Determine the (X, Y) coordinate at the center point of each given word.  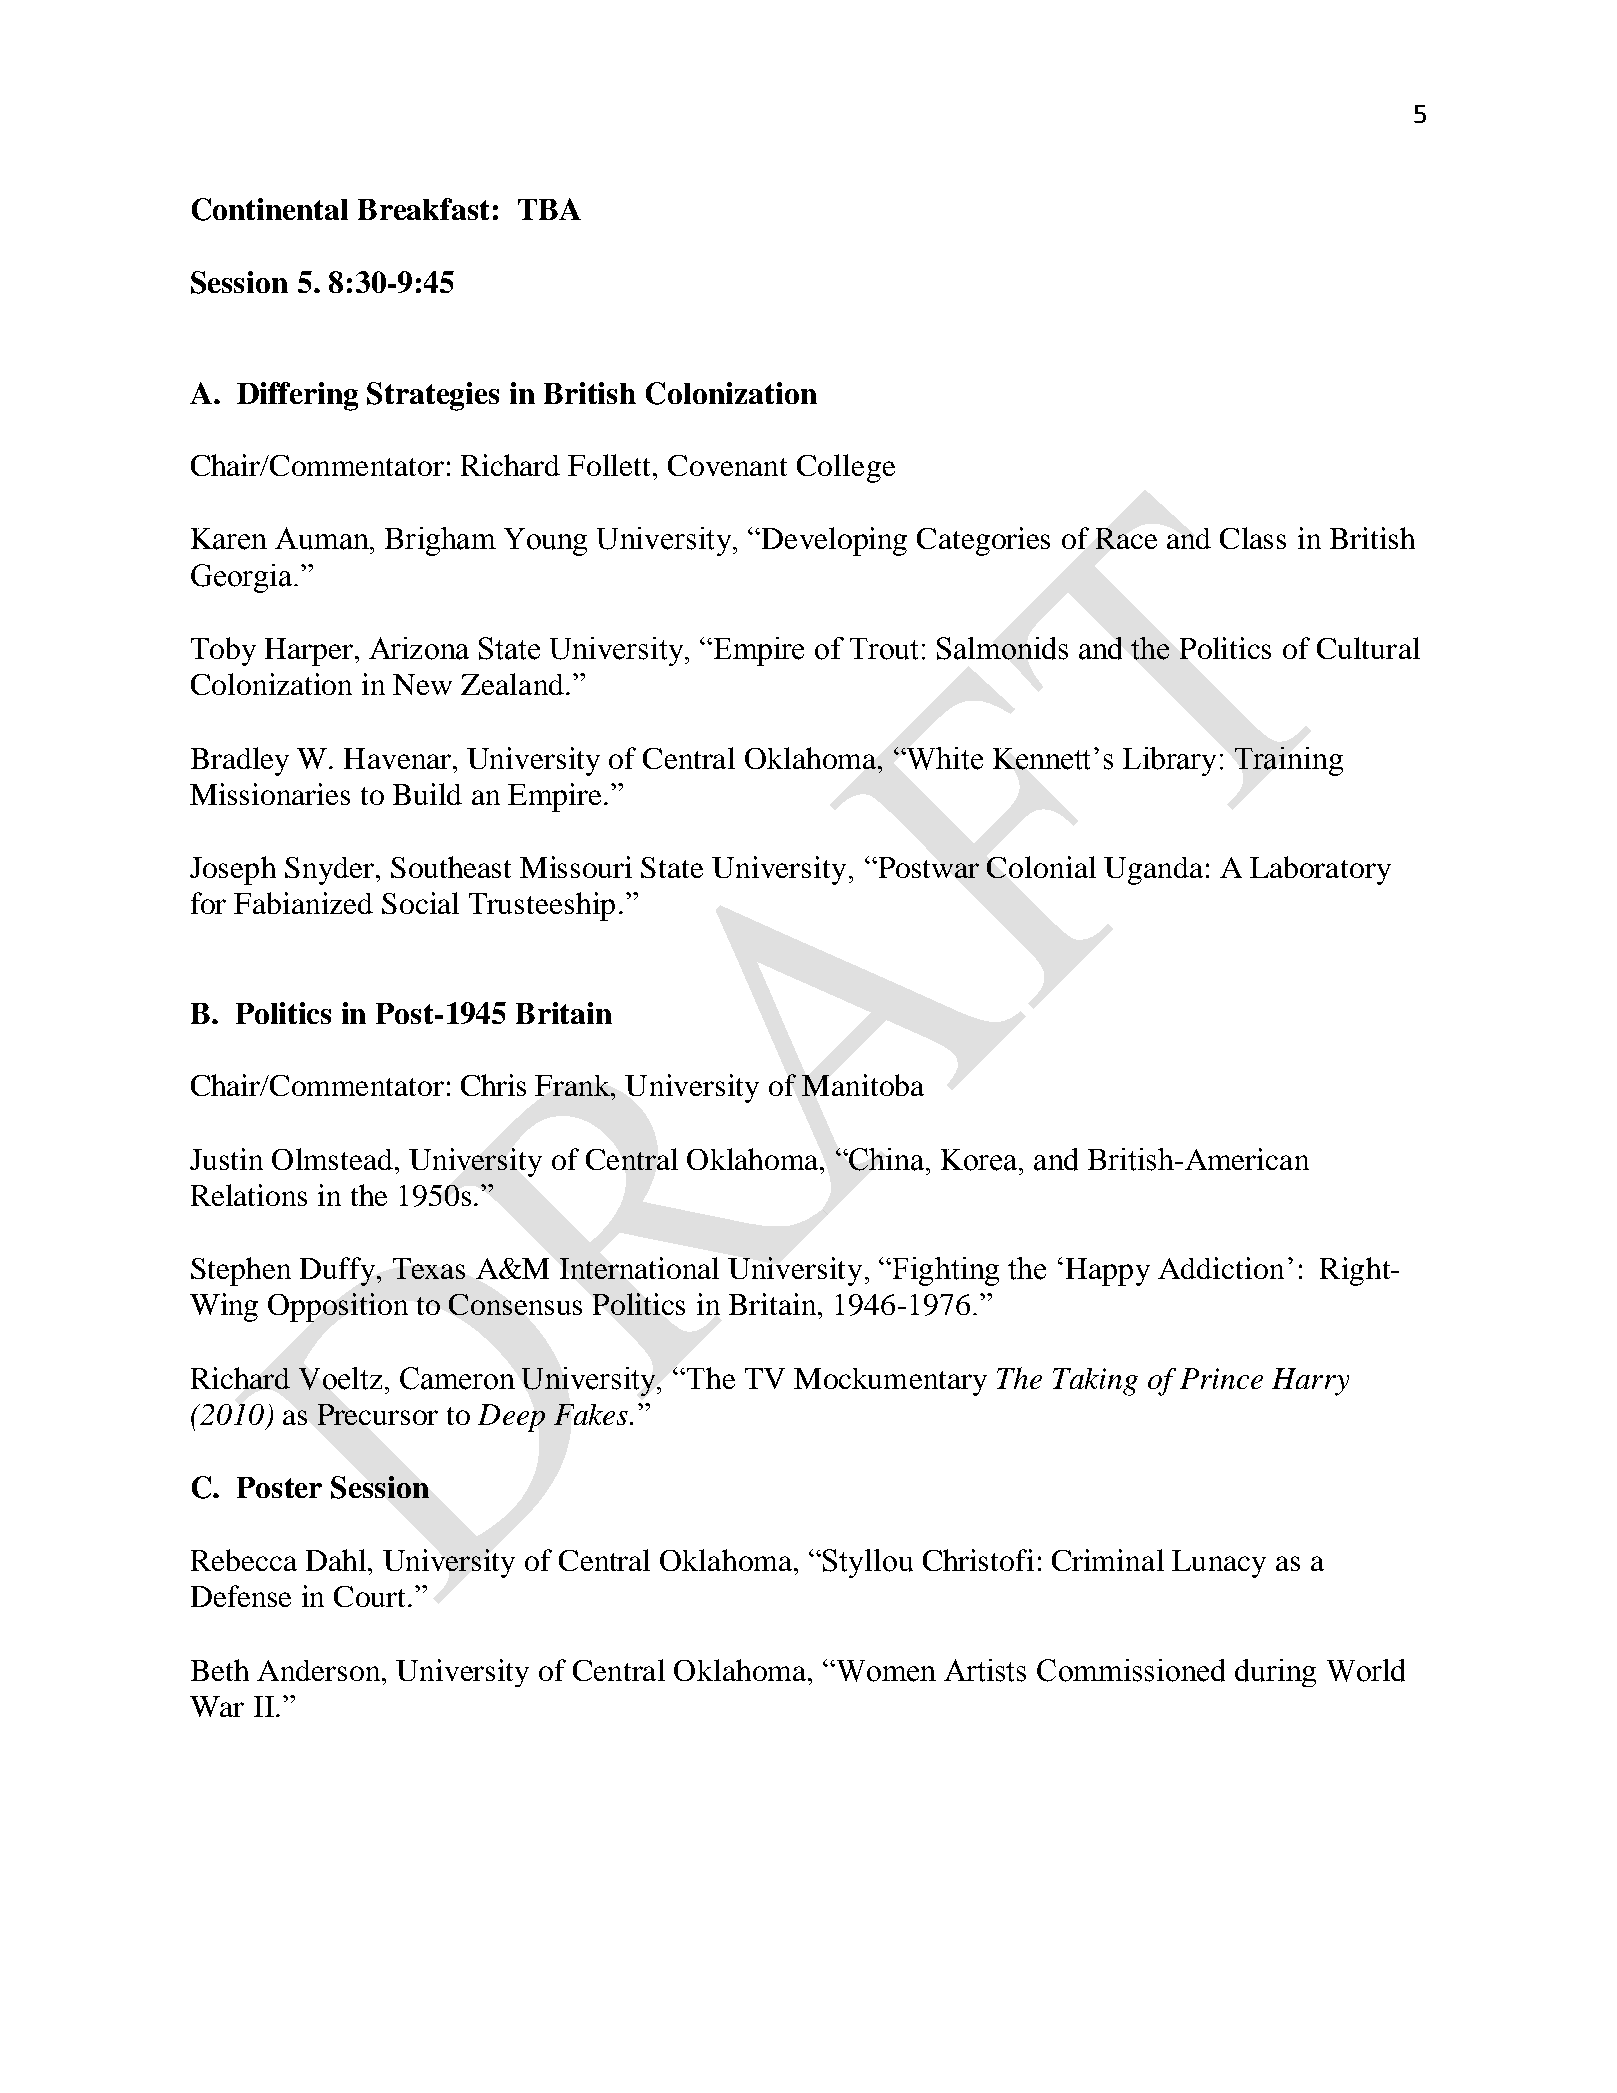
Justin (226, 1159)
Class (1253, 538)
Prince (1221, 1378)
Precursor (378, 1414)
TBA (549, 209)
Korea (980, 1160)
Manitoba (863, 1085)
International (639, 1268)
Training (1289, 761)
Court (371, 1596)
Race (1126, 538)
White (944, 758)
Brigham (440, 541)
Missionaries (270, 794)
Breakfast (423, 209)
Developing (833, 541)
